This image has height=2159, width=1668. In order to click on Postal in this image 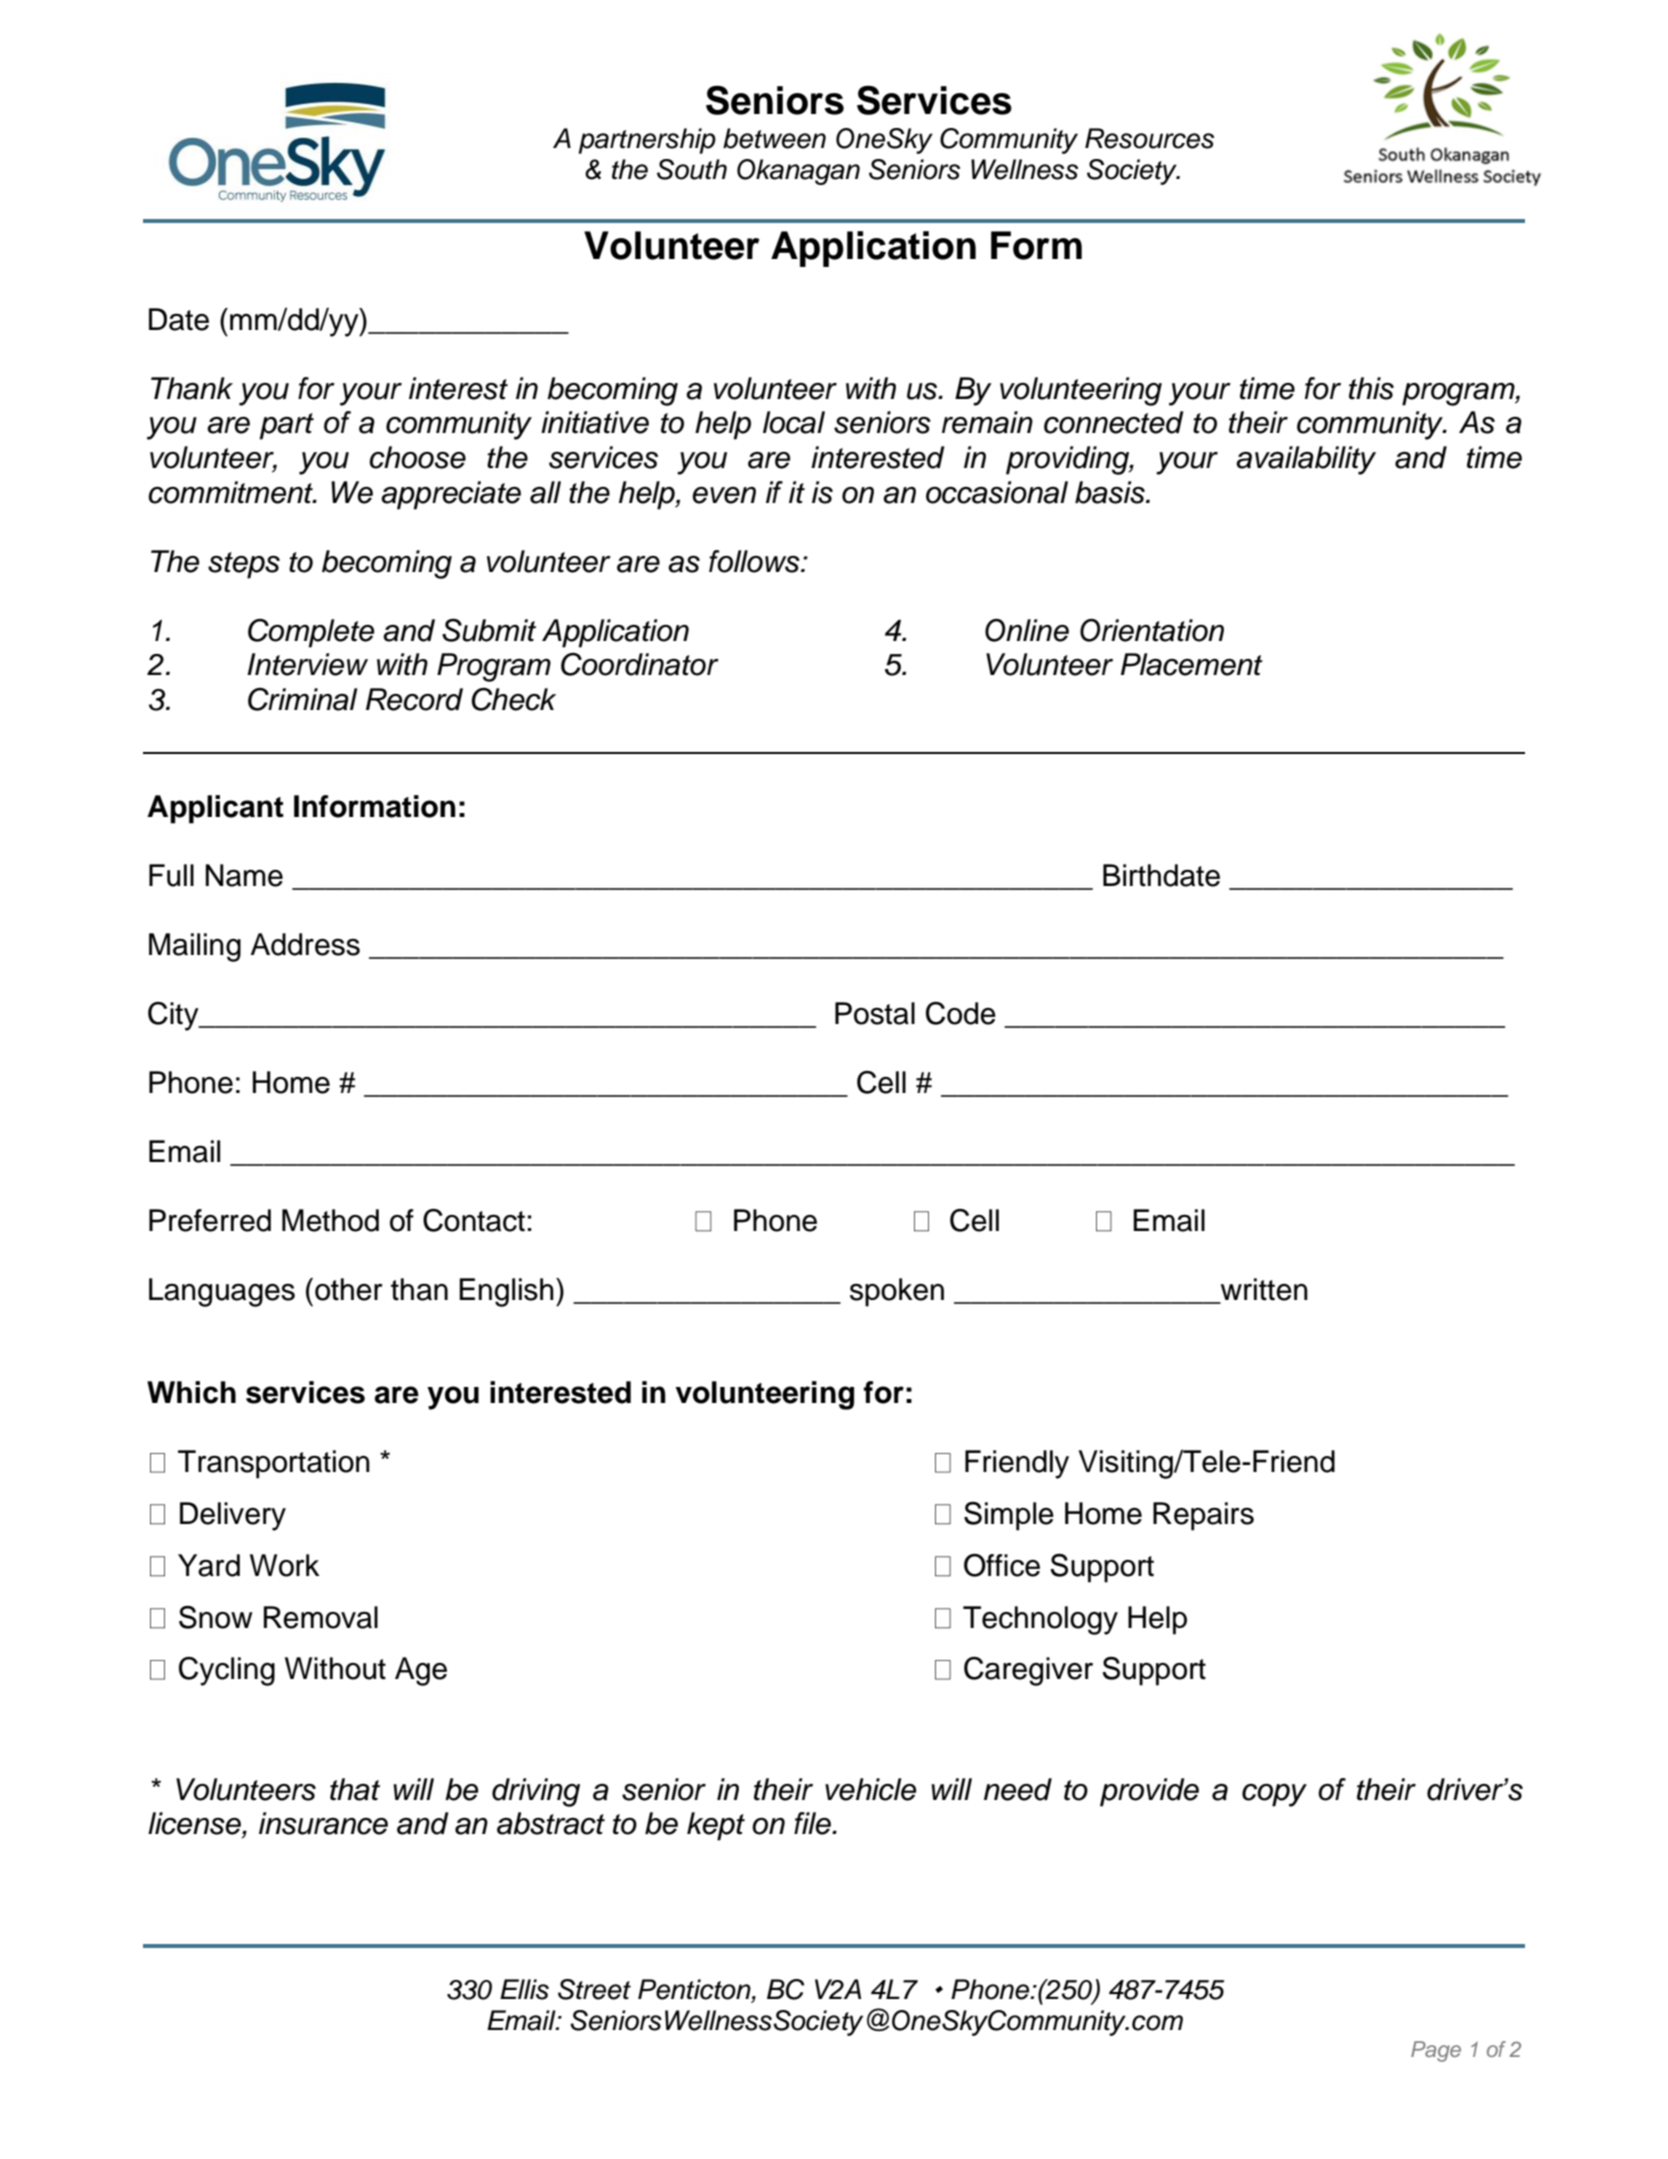, I will do `click(875, 1013)`.
